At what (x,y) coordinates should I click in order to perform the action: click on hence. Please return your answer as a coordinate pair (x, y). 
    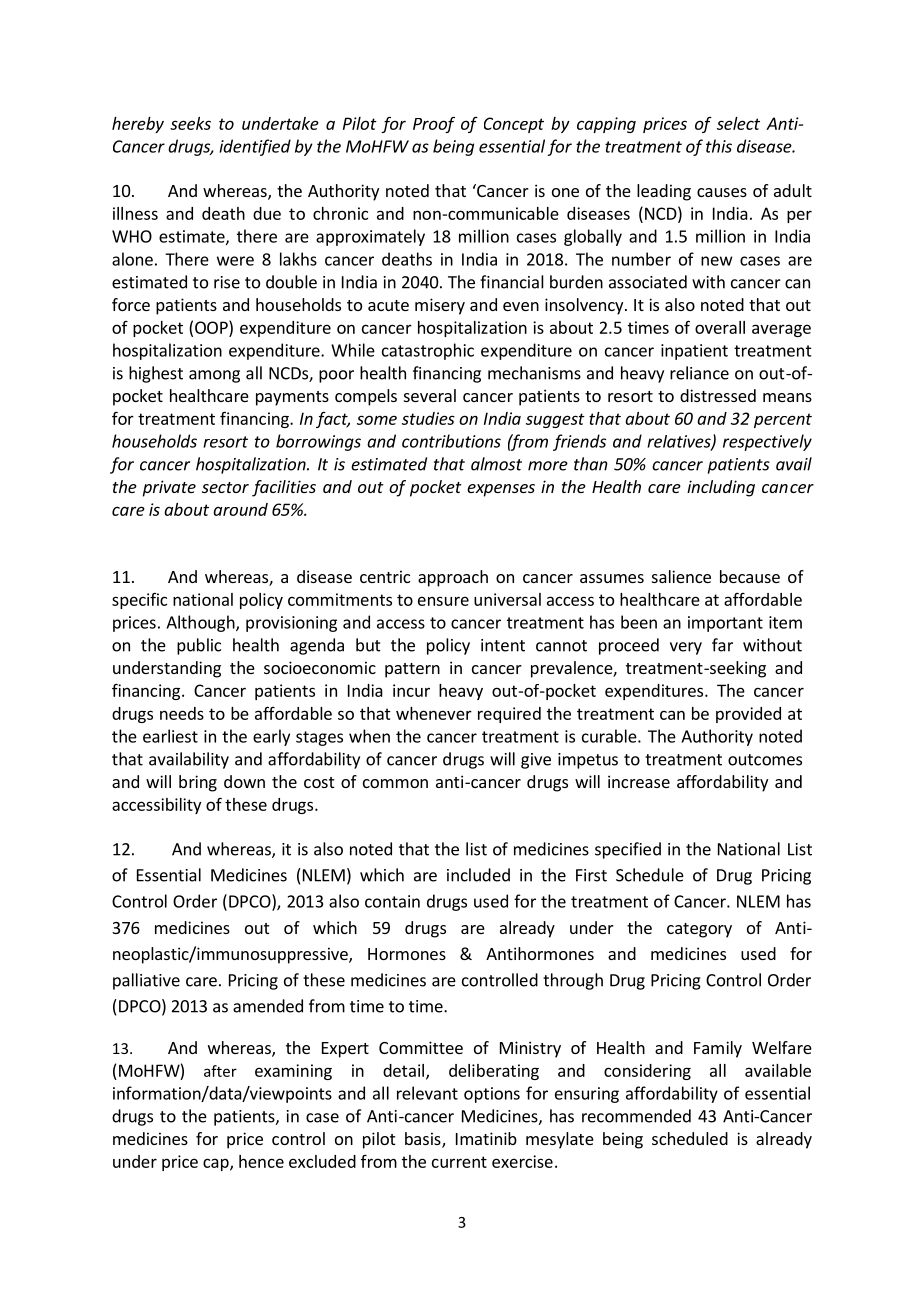
    Looking at the image, I should click on (261, 1161).
